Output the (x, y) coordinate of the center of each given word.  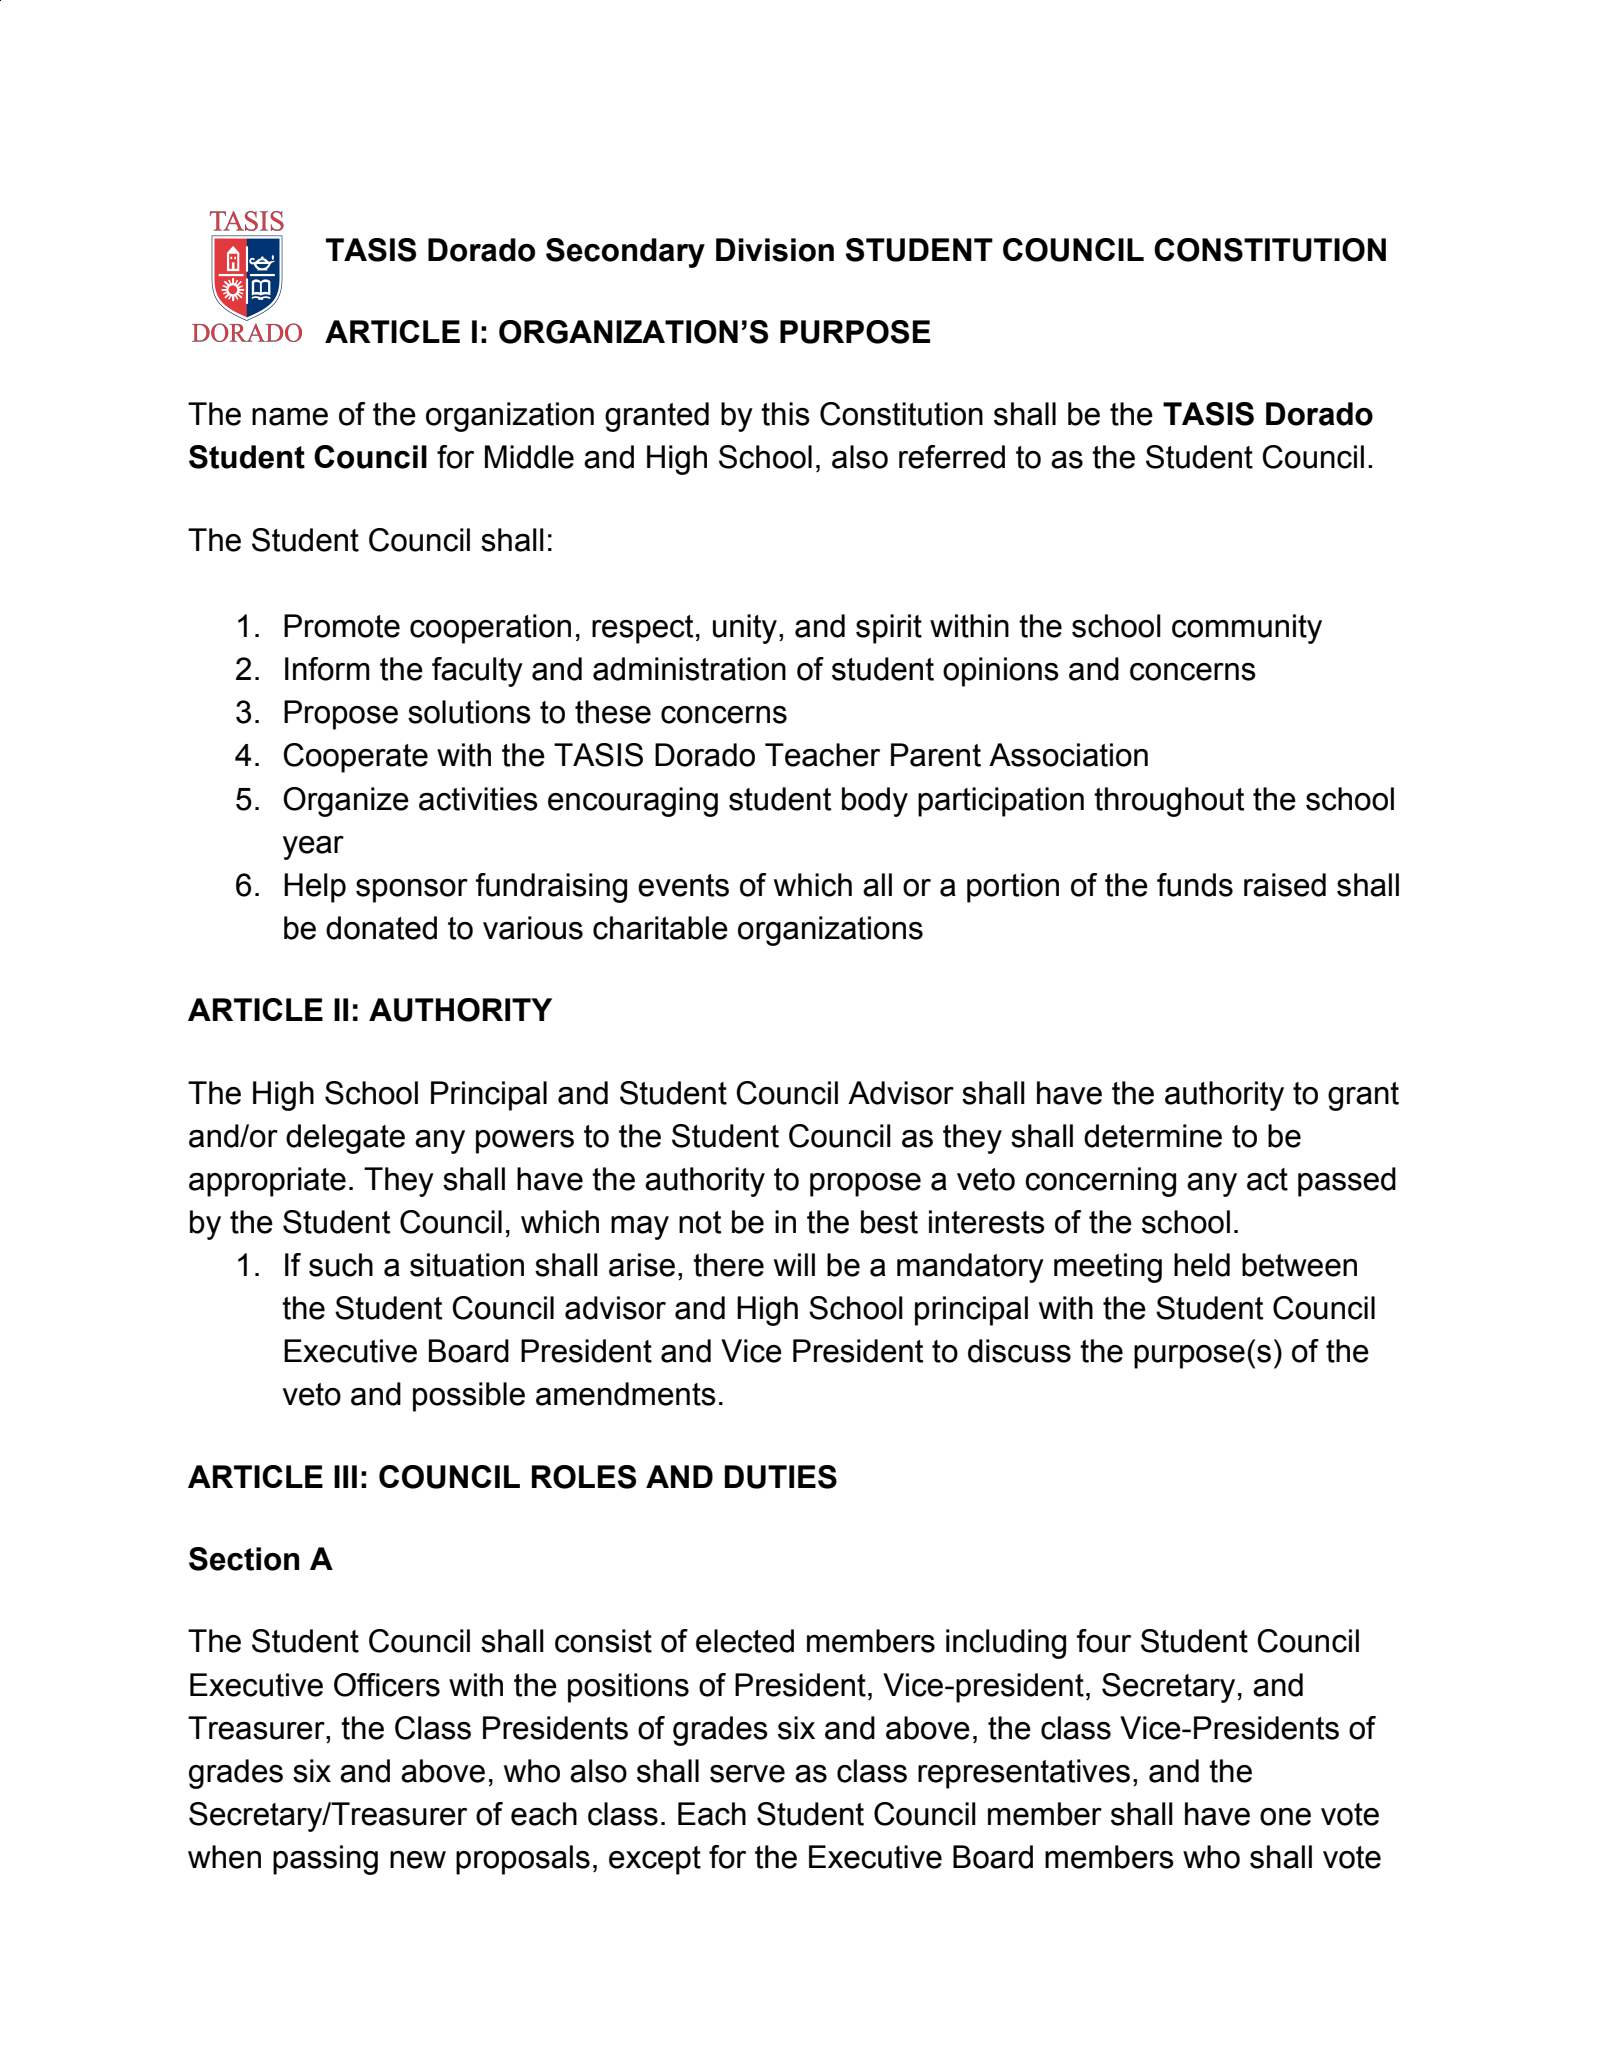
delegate (345, 1139)
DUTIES (780, 1477)
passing (325, 1860)
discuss (1019, 1351)
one (1285, 1817)
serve (747, 1774)
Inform (327, 669)
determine (1153, 1136)
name (290, 417)
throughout (1169, 802)
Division (775, 250)
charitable (660, 928)
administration (689, 669)
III (345, 1476)
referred (952, 457)
